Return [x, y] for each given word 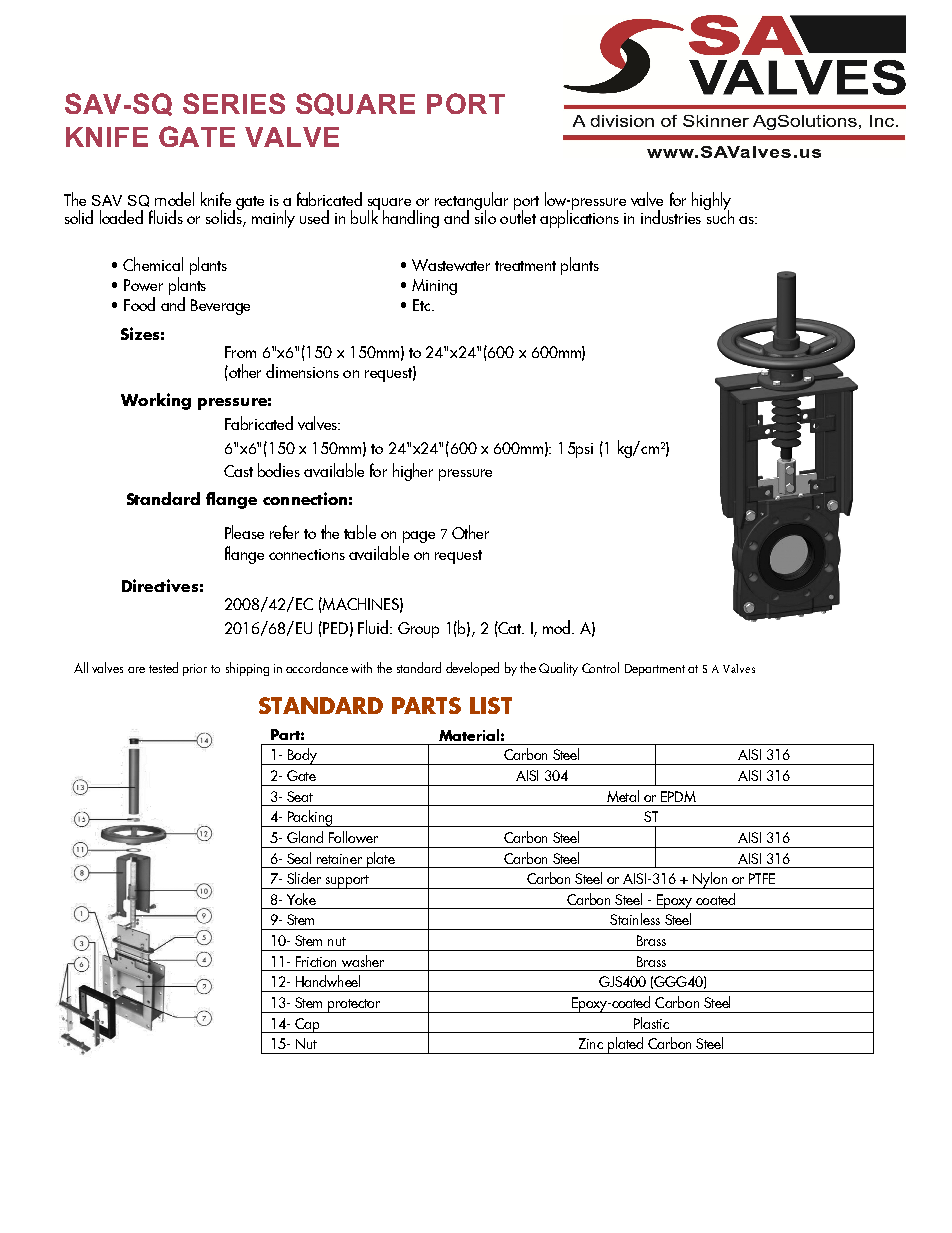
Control [600, 667]
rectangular [471, 202]
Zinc [591, 1043]
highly [711, 202]
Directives [160, 585]
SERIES [234, 103]
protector [354, 1006]
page [419, 537]
